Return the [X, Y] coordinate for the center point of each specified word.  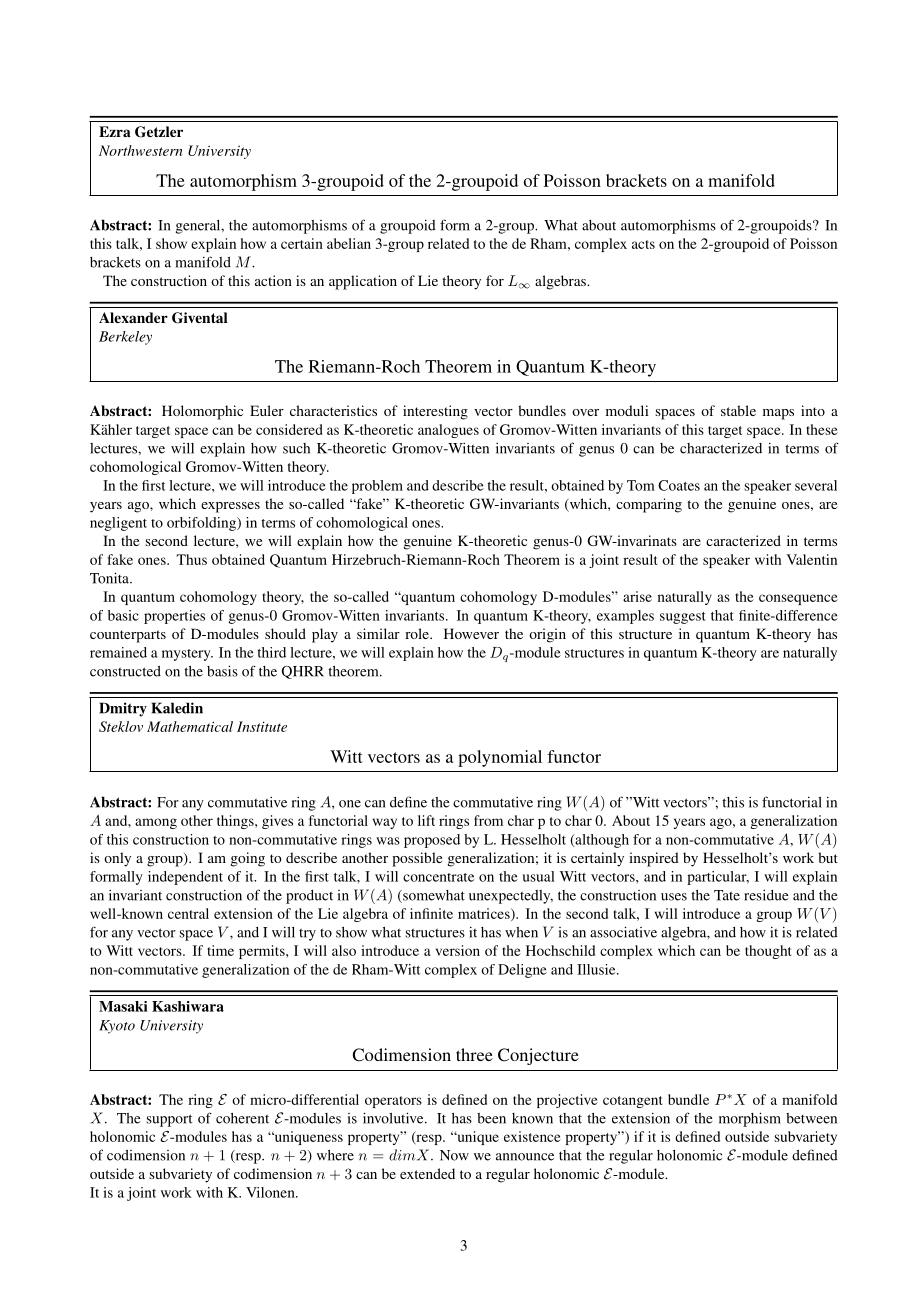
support [169, 1120]
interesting [435, 412]
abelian [349, 243]
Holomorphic [202, 412]
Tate [727, 895]
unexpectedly [511, 897]
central [188, 913]
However [471, 633]
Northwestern [141, 150]
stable [738, 410]
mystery [187, 655]
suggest [683, 618]
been [491, 1118]
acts [643, 244]
